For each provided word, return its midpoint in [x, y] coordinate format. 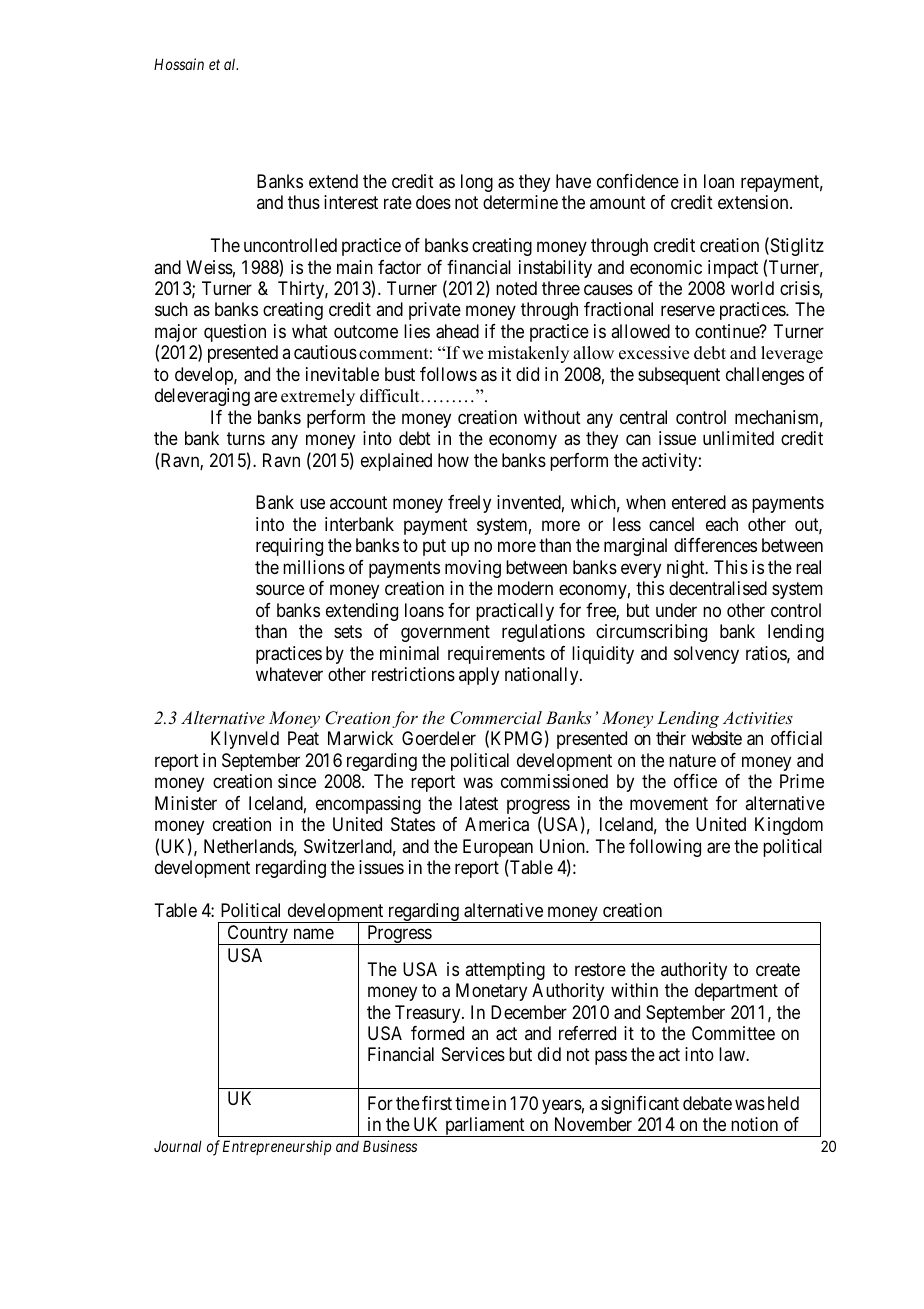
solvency [706, 655]
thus [304, 202]
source [280, 590]
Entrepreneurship [277, 1147]
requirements [496, 655]
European [498, 849]
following [665, 848]
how [453, 460]
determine [520, 202]
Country [257, 935]
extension [754, 202]
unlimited [738, 438]
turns [246, 438]
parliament [485, 1127]
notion [754, 1124]
